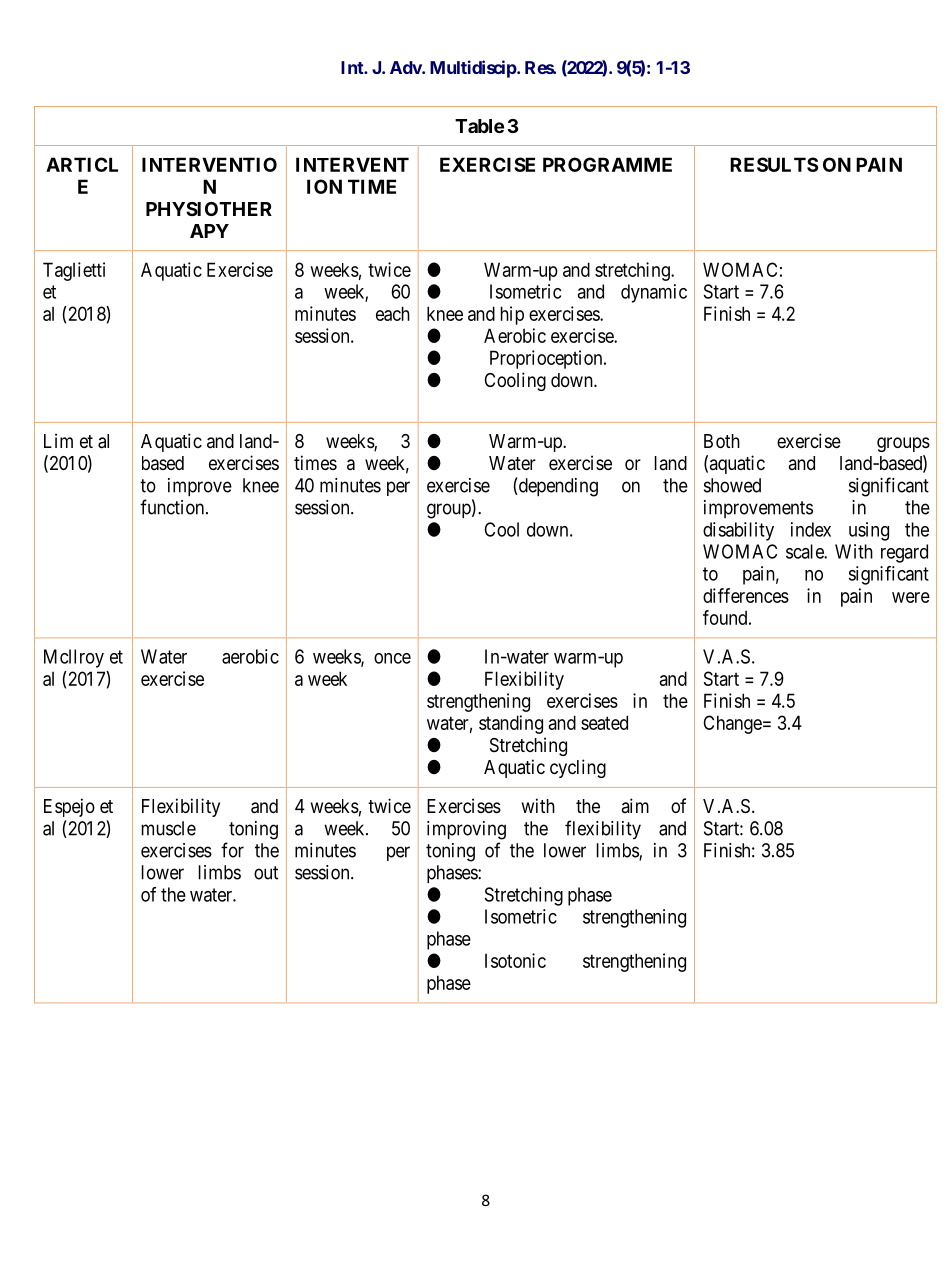 The height and width of the image is (1268, 952). What do you see at coordinates (266, 873) in the image?
I see `out` at bounding box center [266, 873].
